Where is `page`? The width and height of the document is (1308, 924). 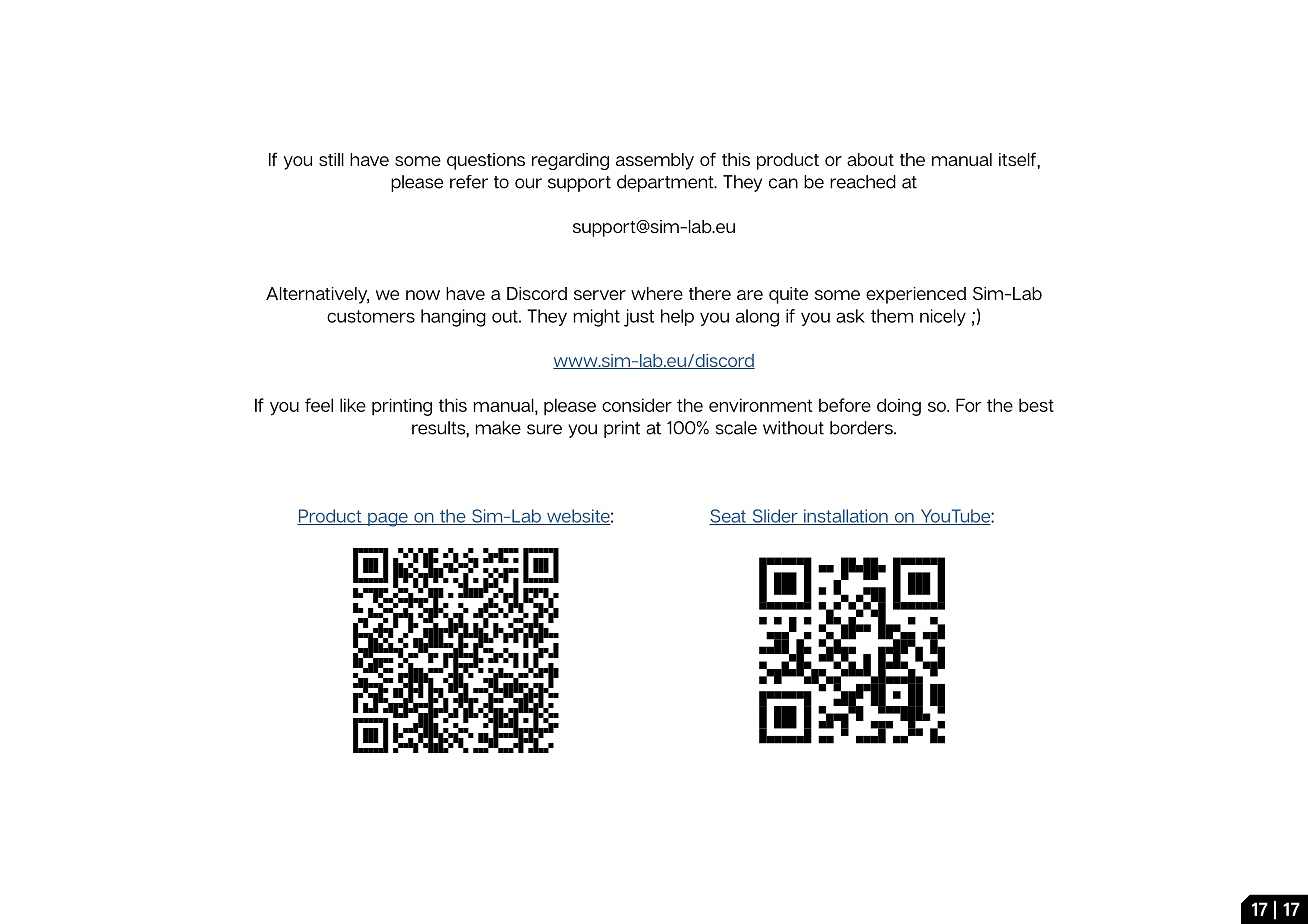 page is located at coordinates (388, 520).
